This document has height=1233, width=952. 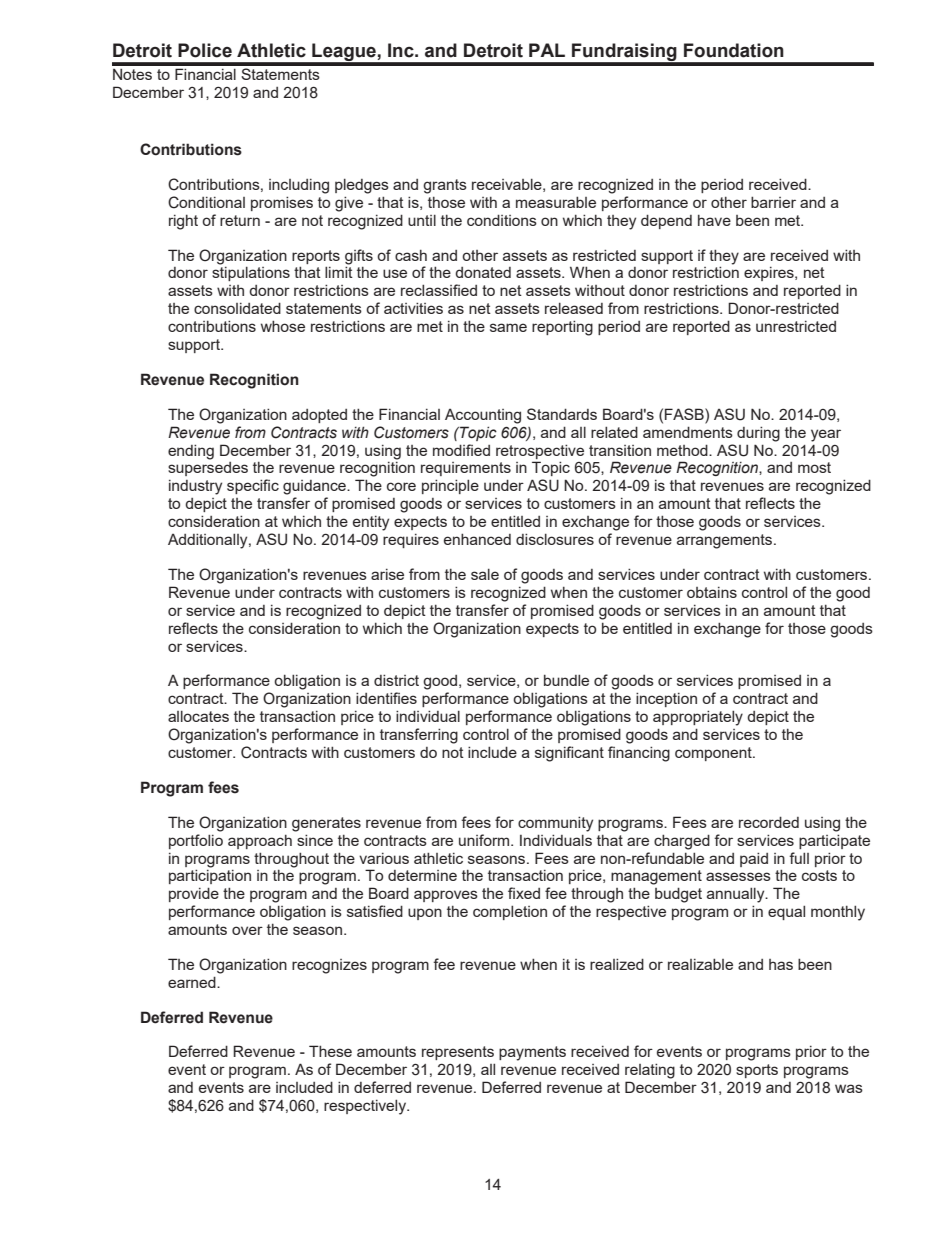 What do you see at coordinates (253, 486) in the document?
I see `specific` at bounding box center [253, 486].
